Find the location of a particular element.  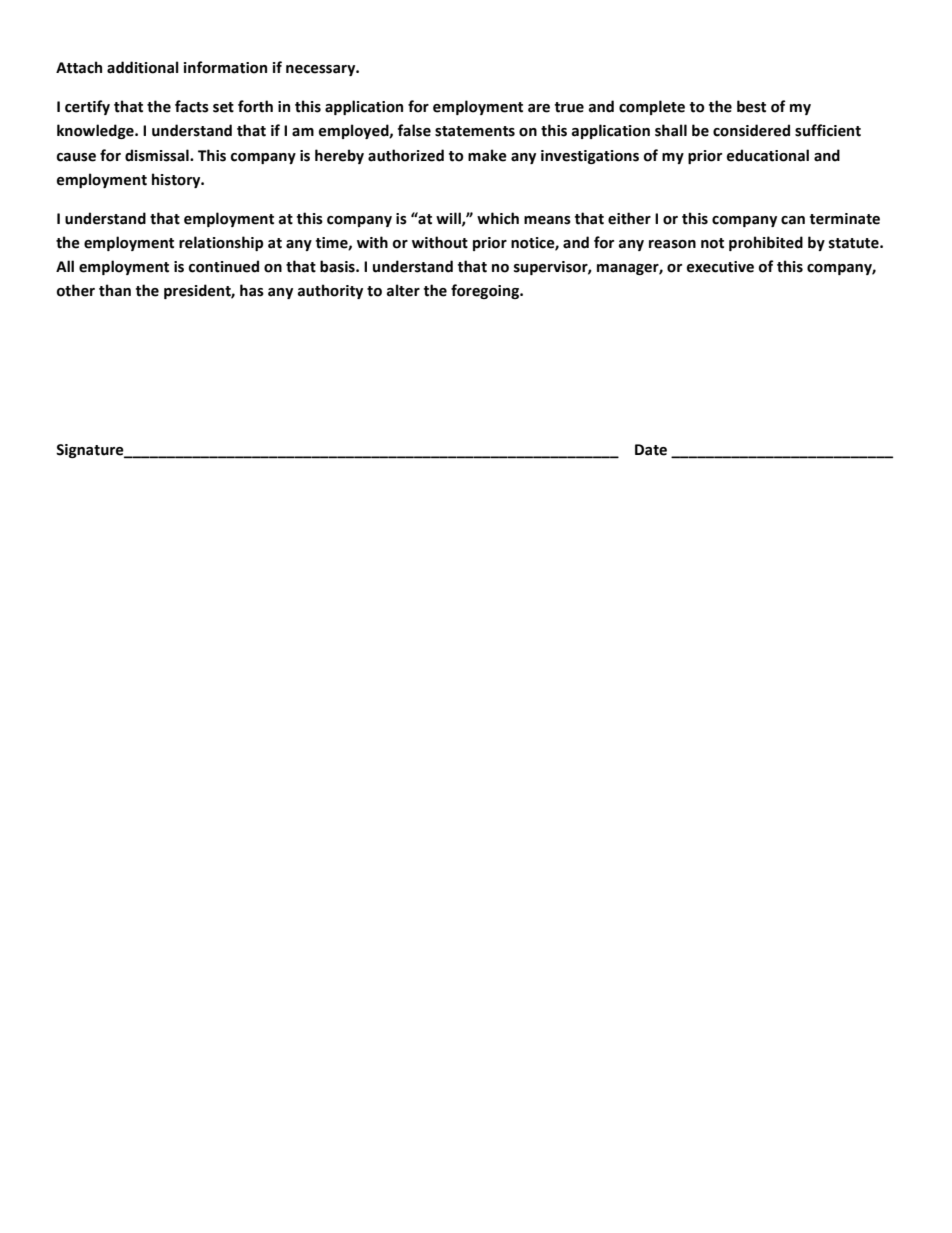

are is located at coordinates (539, 108).
